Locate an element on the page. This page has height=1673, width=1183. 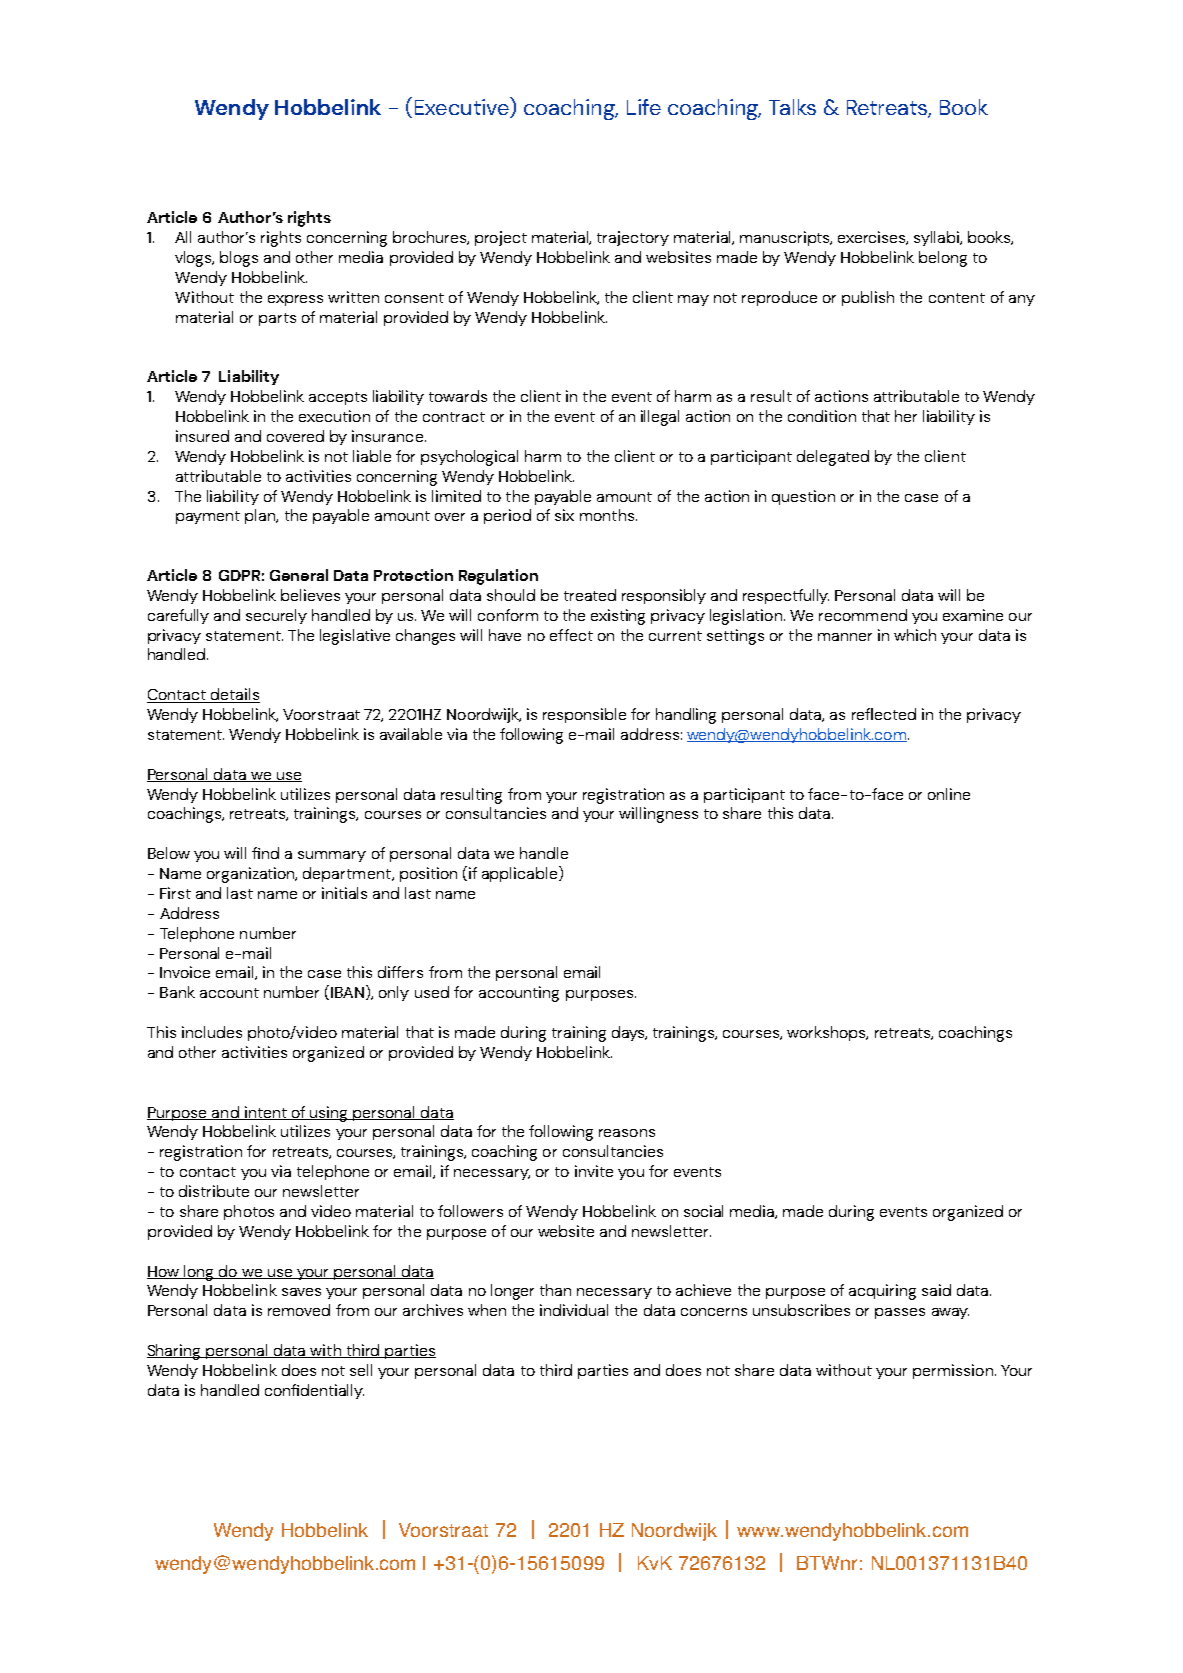
details is located at coordinates (234, 695).
